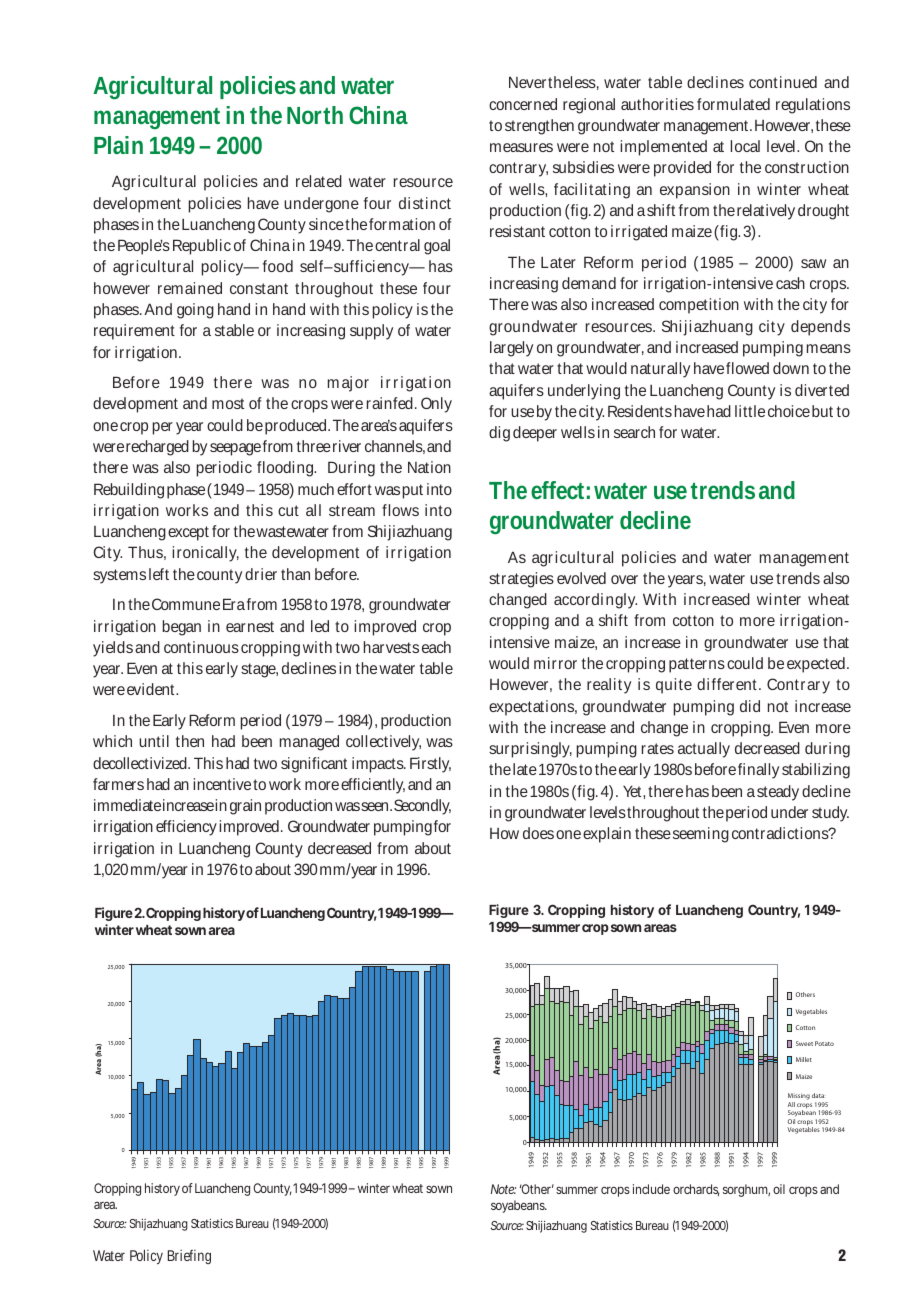  Describe the element at coordinates (503, 1189) in the page. I see `Note` at that location.
